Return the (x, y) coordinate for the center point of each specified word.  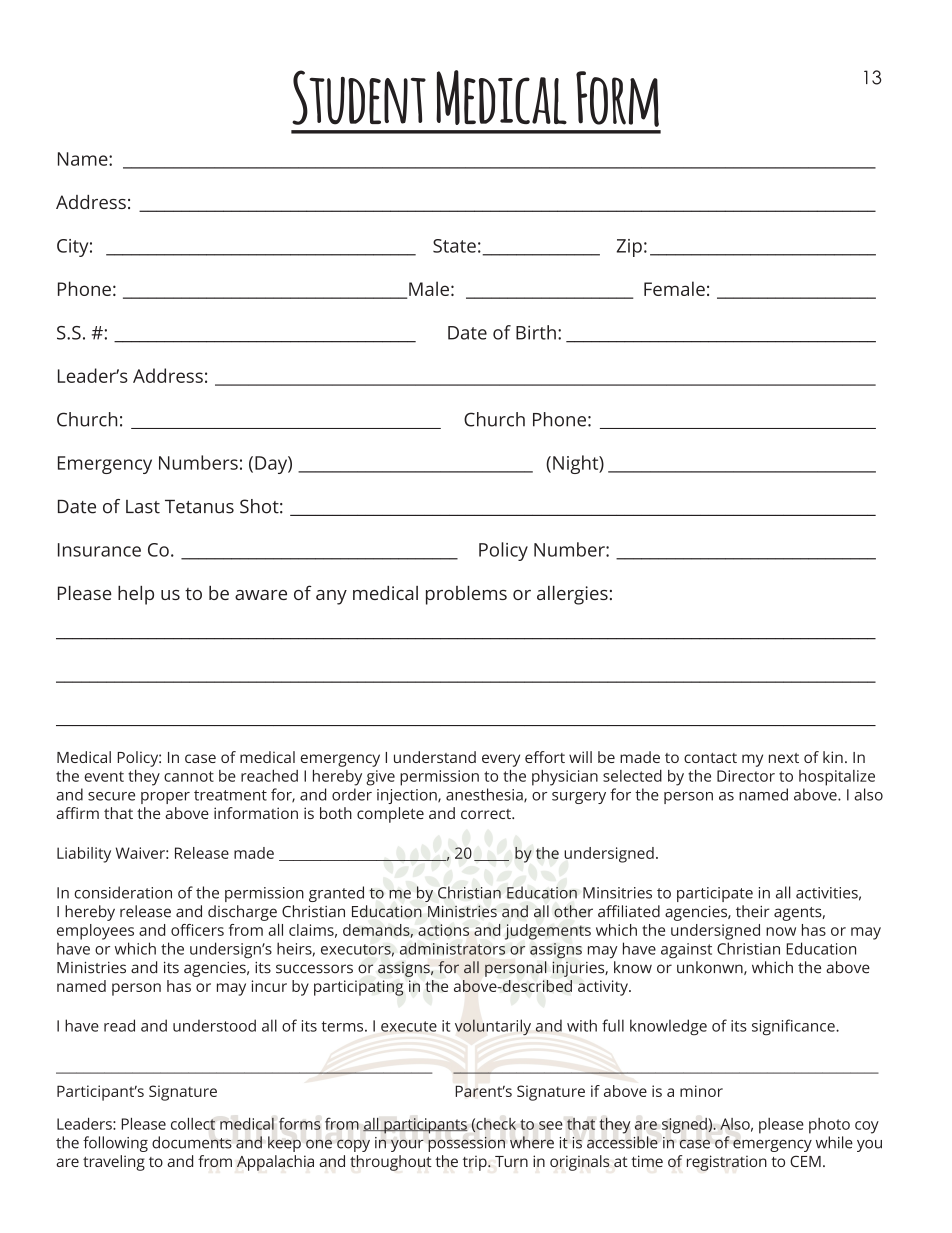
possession (466, 1144)
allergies (572, 595)
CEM (805, 1161)
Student (359, 97)
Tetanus (199, 507)
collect (193, 1124)
